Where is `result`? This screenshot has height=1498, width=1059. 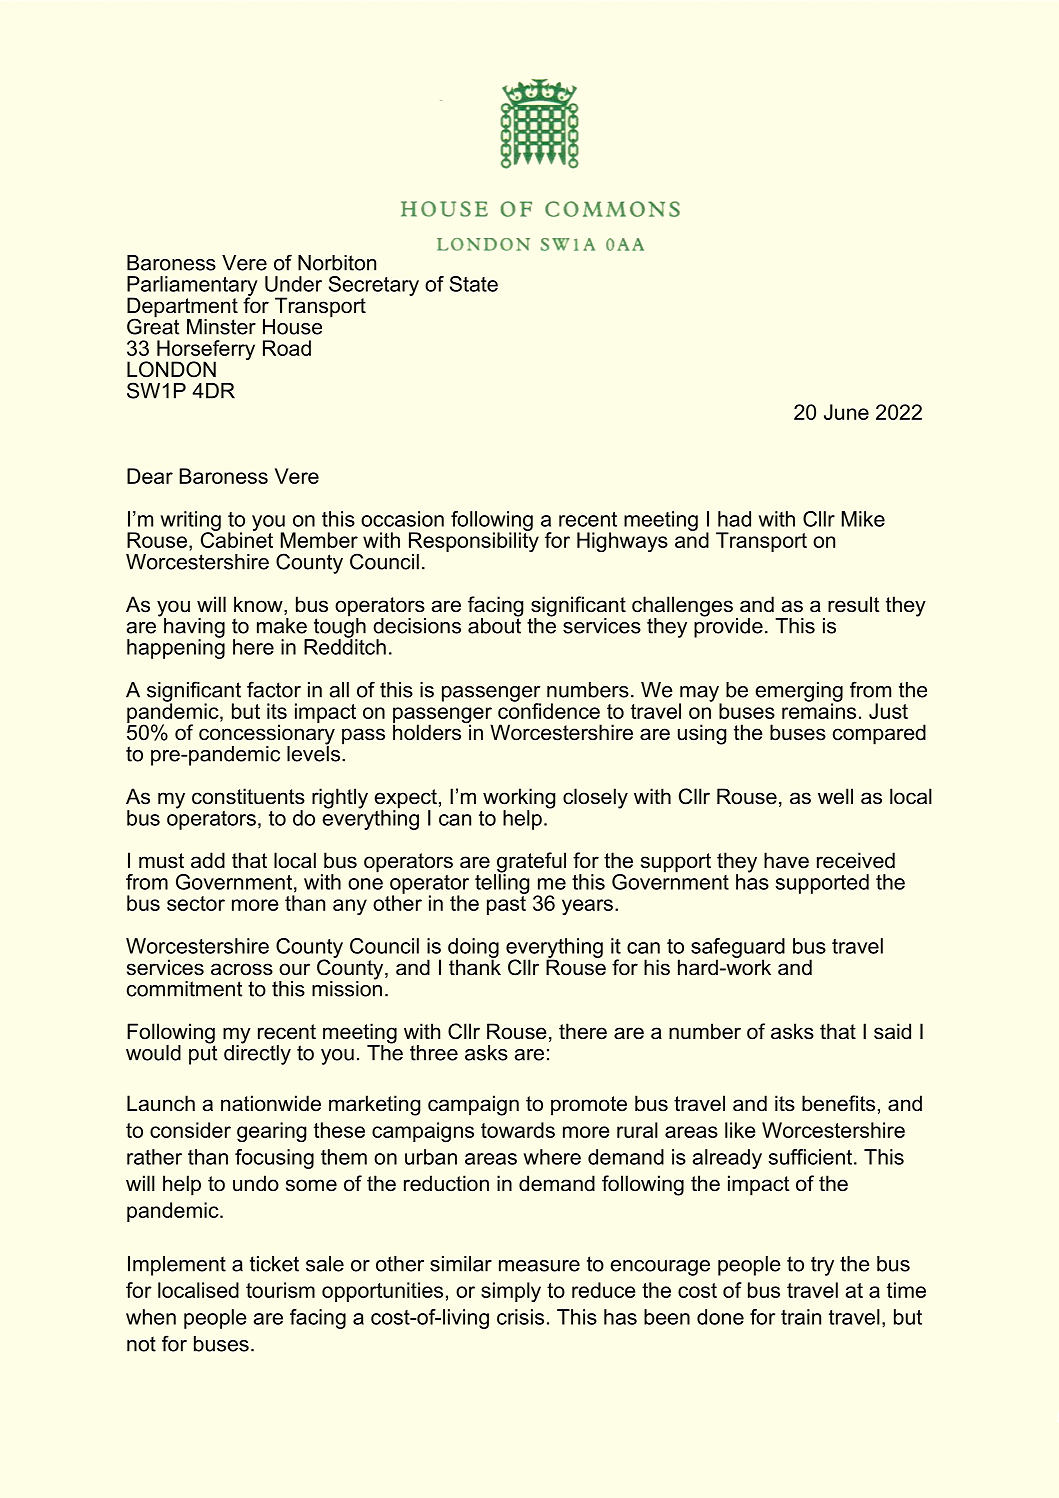
result is located at coordinates (854, 604).
